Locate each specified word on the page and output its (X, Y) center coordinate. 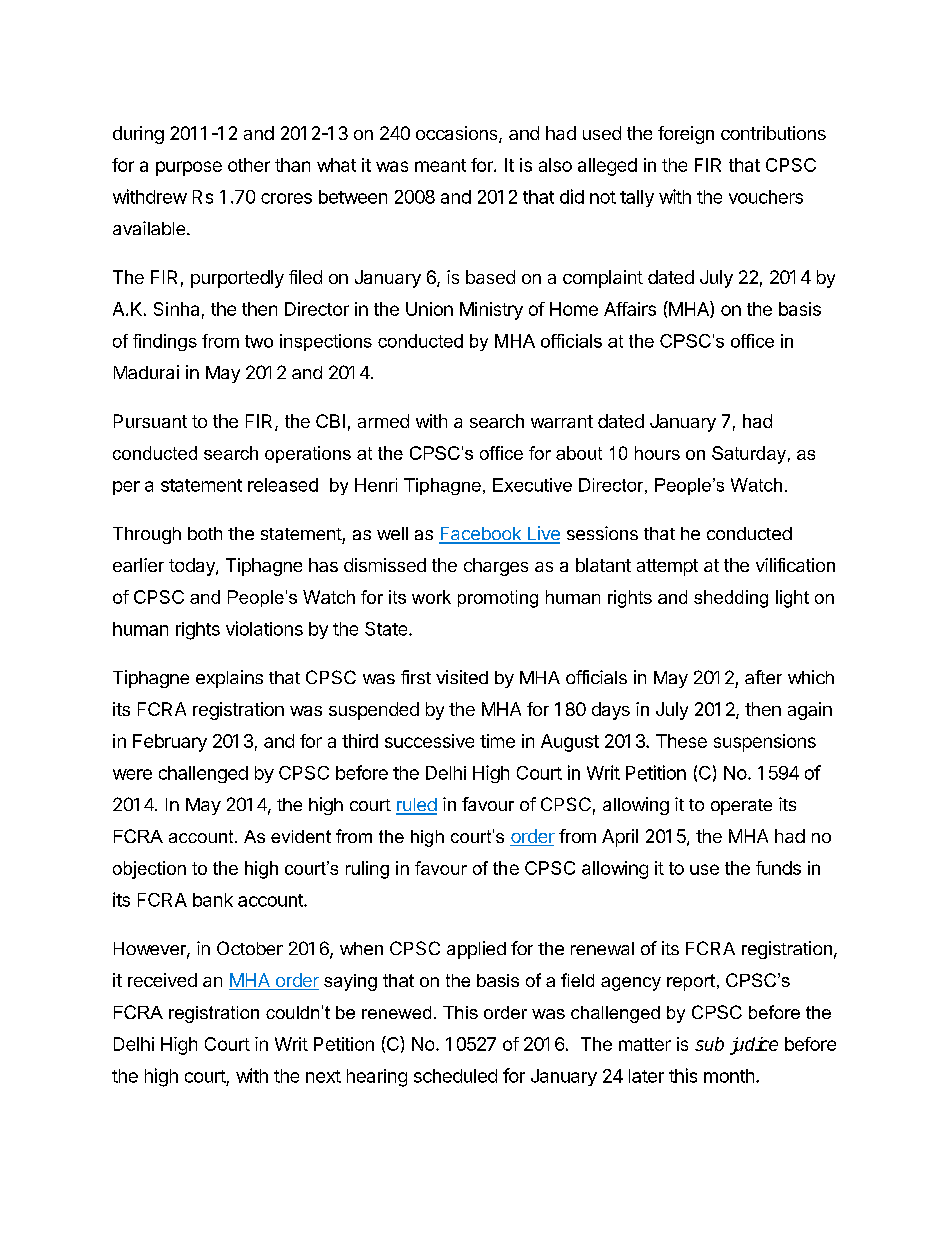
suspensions (765, 743)
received (162, 980)
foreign (686, 135)
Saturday (749, 455)
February (170, 743)
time (497, 741)
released (283, 485)
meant (440, 165)
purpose (189, 168)
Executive (532, 485)
